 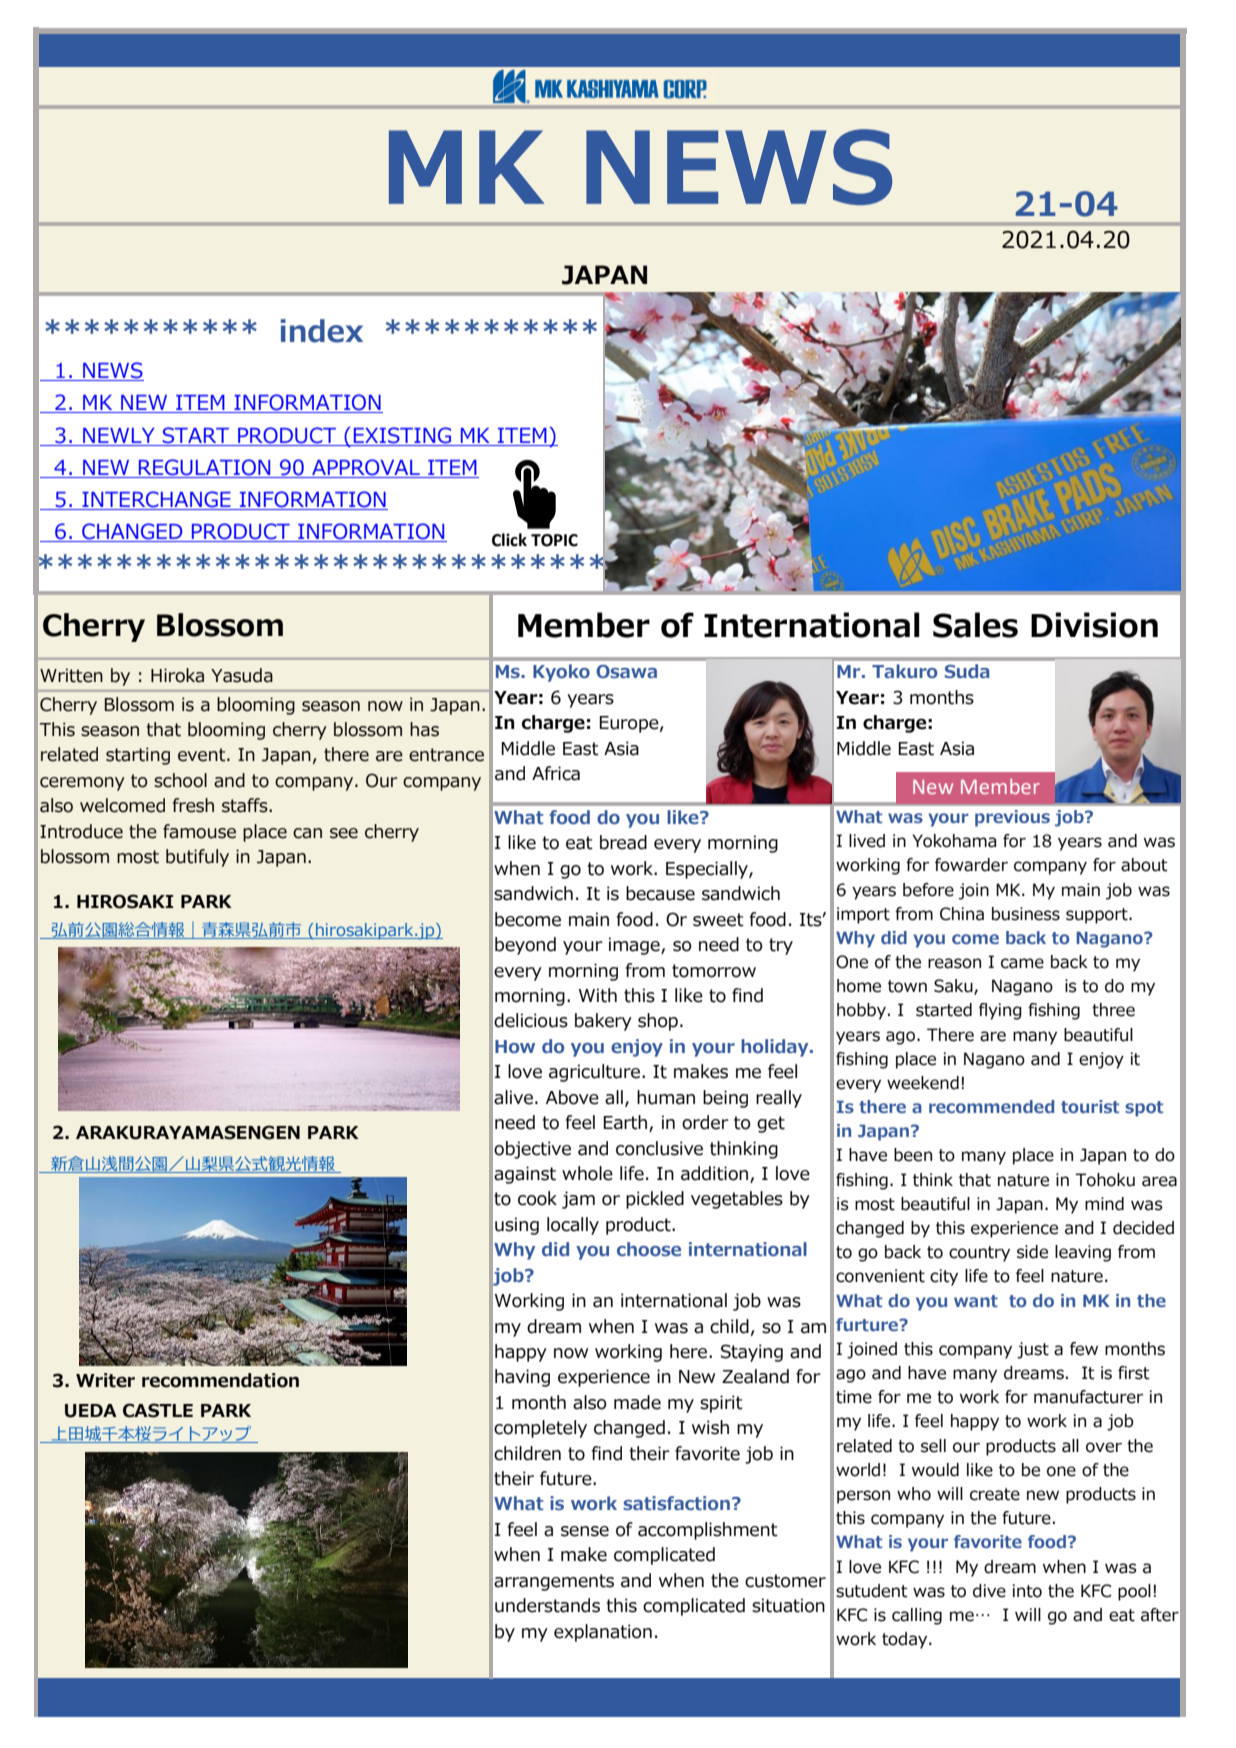 What do you see at coordinates (91, 1411) in the page?
I see `UEDA` at bounding box center [91, 1411].
